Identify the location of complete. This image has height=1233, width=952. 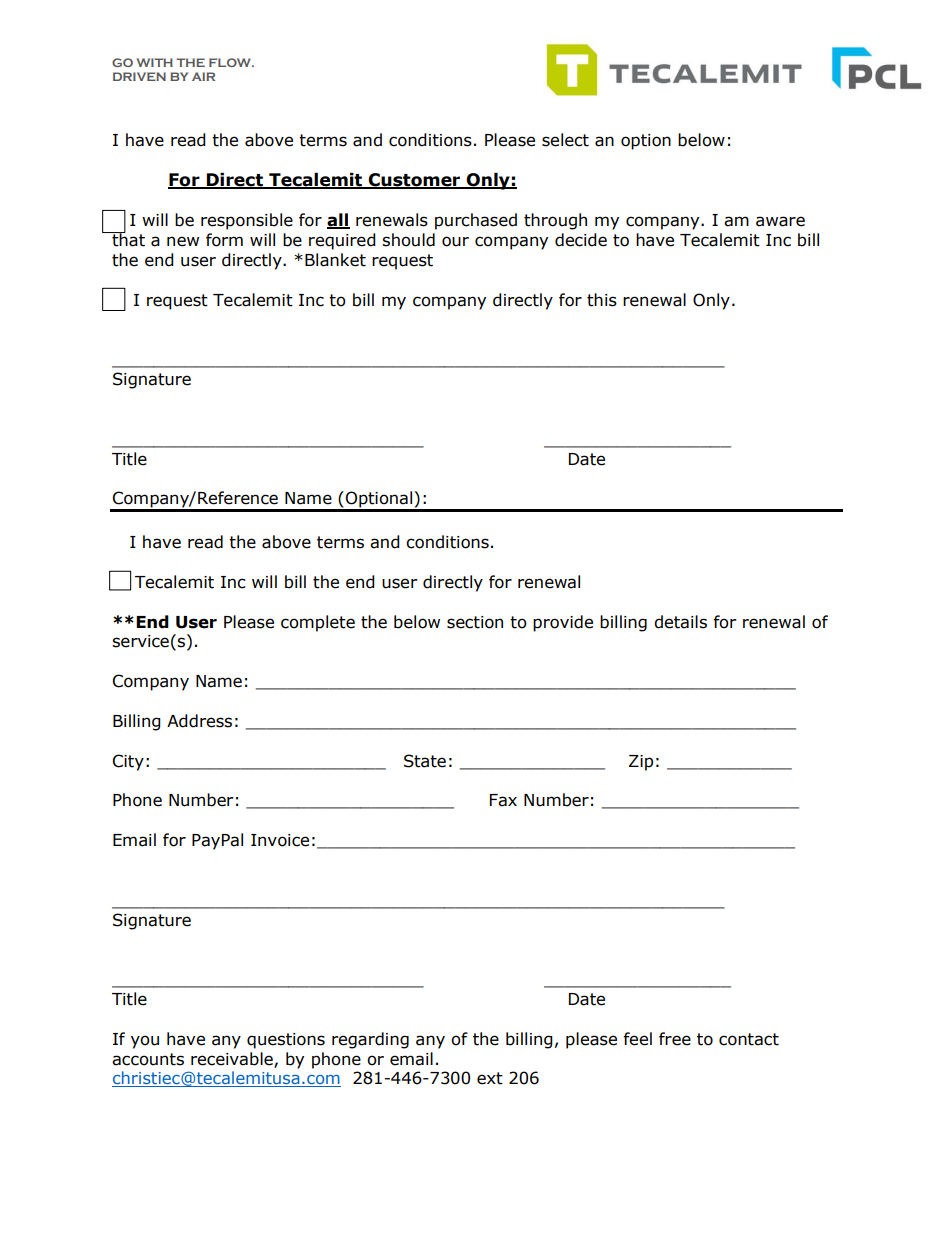
(318, 623).
